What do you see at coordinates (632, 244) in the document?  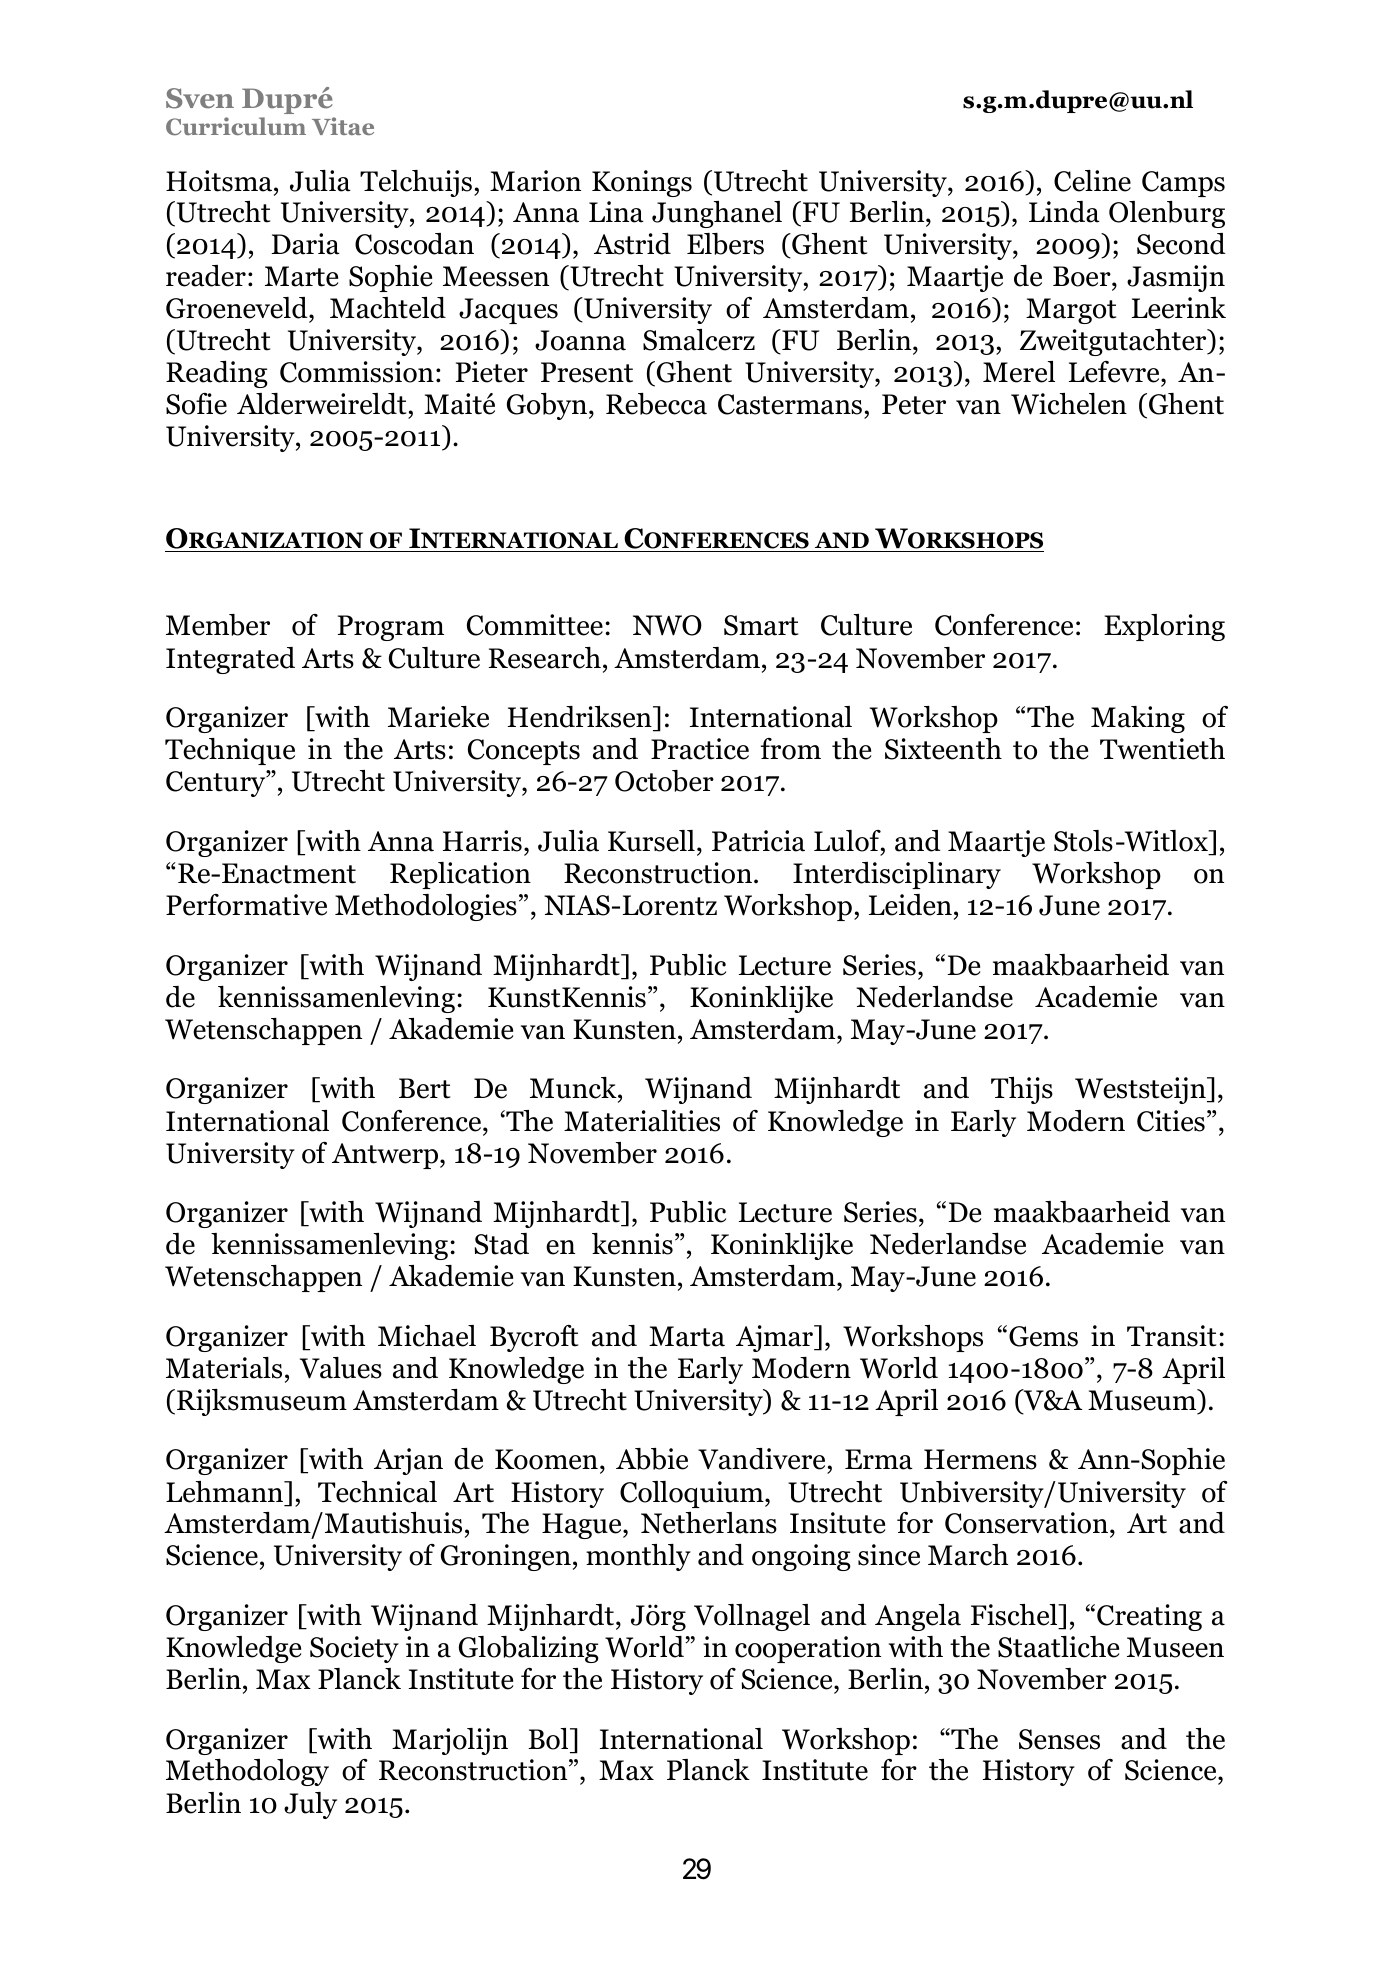 I see `Astrid` at bounding box center [632, 244].
